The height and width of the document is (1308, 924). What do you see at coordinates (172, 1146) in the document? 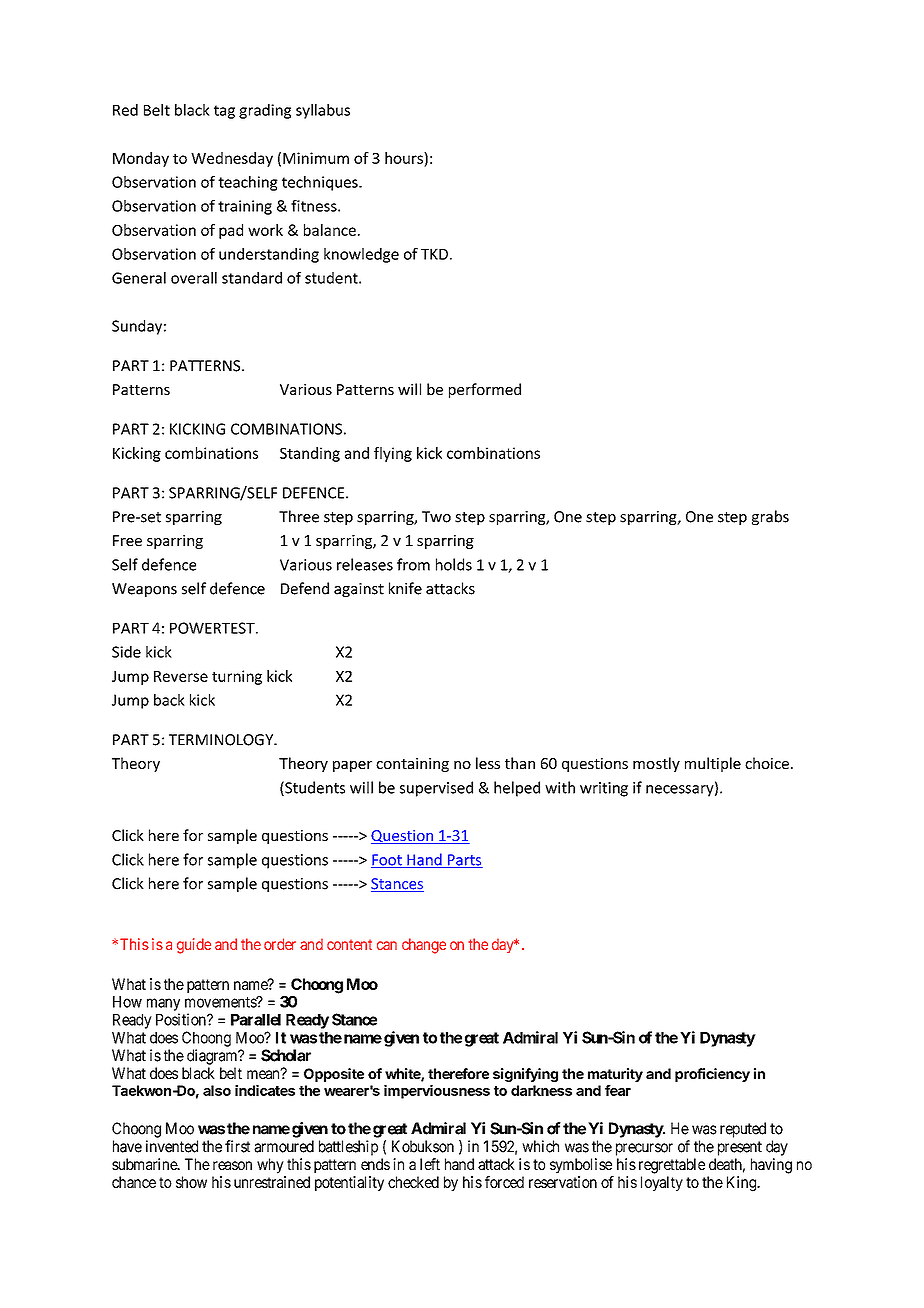
I see `invented` at bounding box center [172, 1146].
